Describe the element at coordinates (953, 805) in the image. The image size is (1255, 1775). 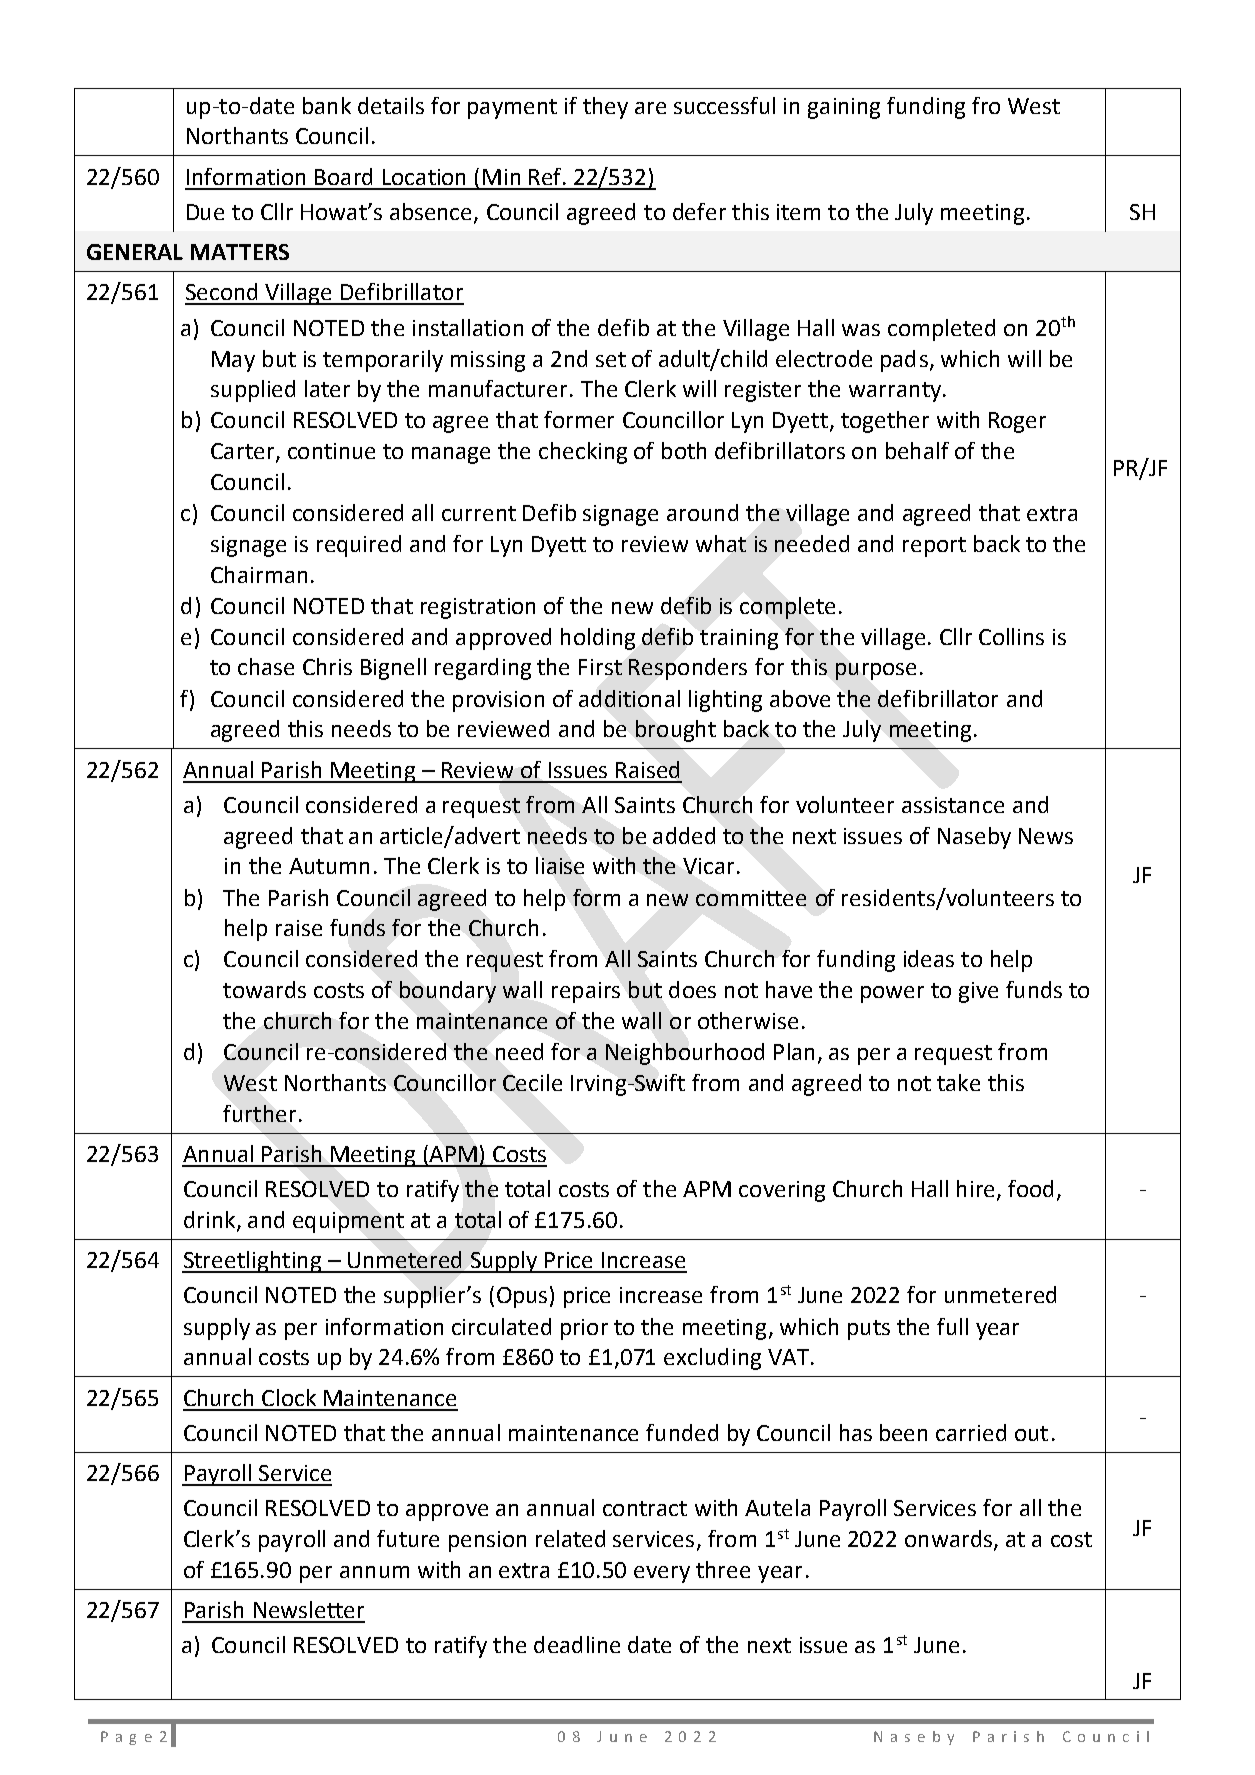
I see `assistance` at that location.
